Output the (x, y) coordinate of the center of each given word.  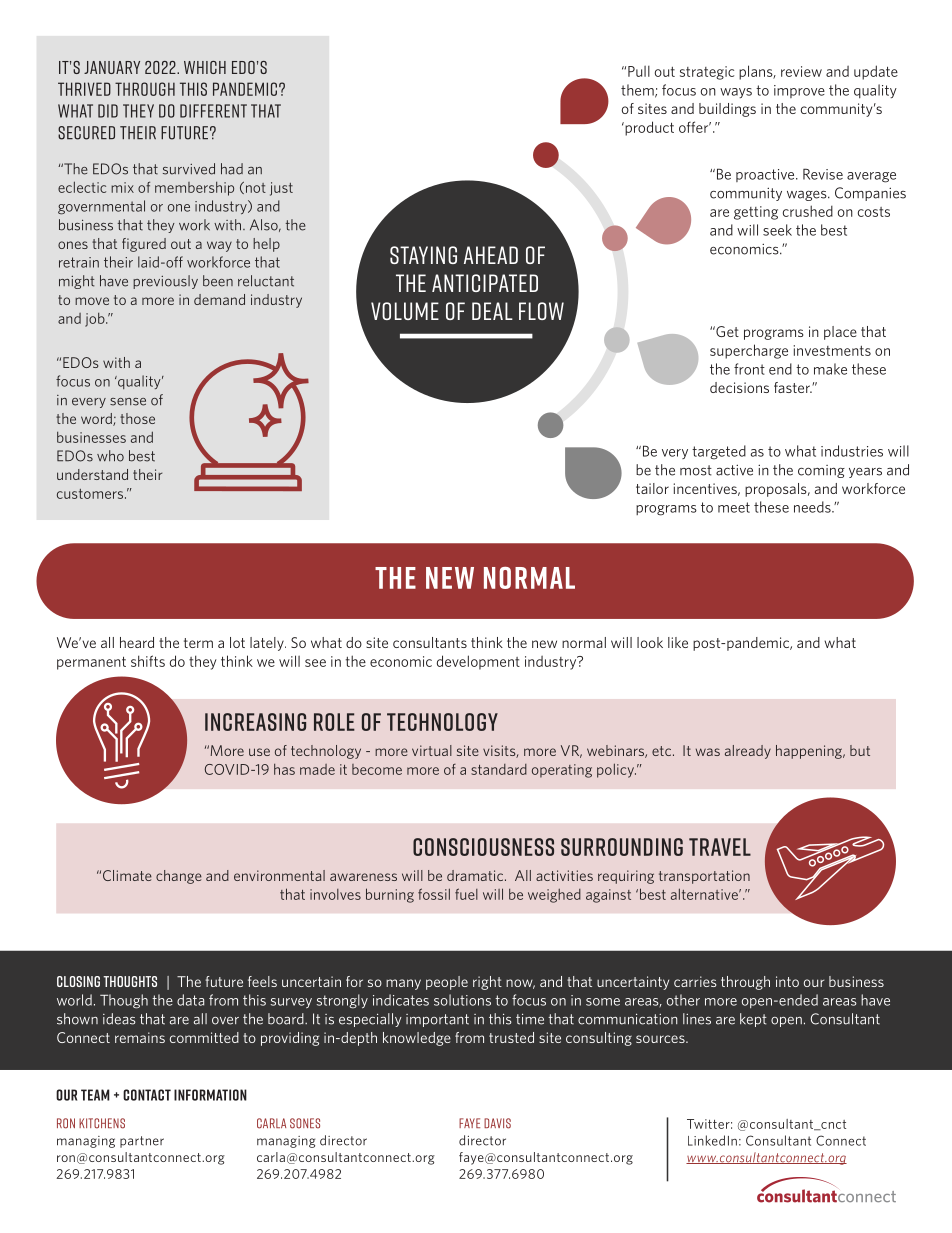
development (478, 662)
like (678, 642)
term (198, 643)
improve (799, 91)
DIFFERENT (213, 111)
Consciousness (483, 847)
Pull (639, 71)
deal (492, 311)
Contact (147, 1095)
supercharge (749, 351)
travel (720, 847)
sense (128, 402)
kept (753, 1020)
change (179, 877)
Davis (497, 1123)
